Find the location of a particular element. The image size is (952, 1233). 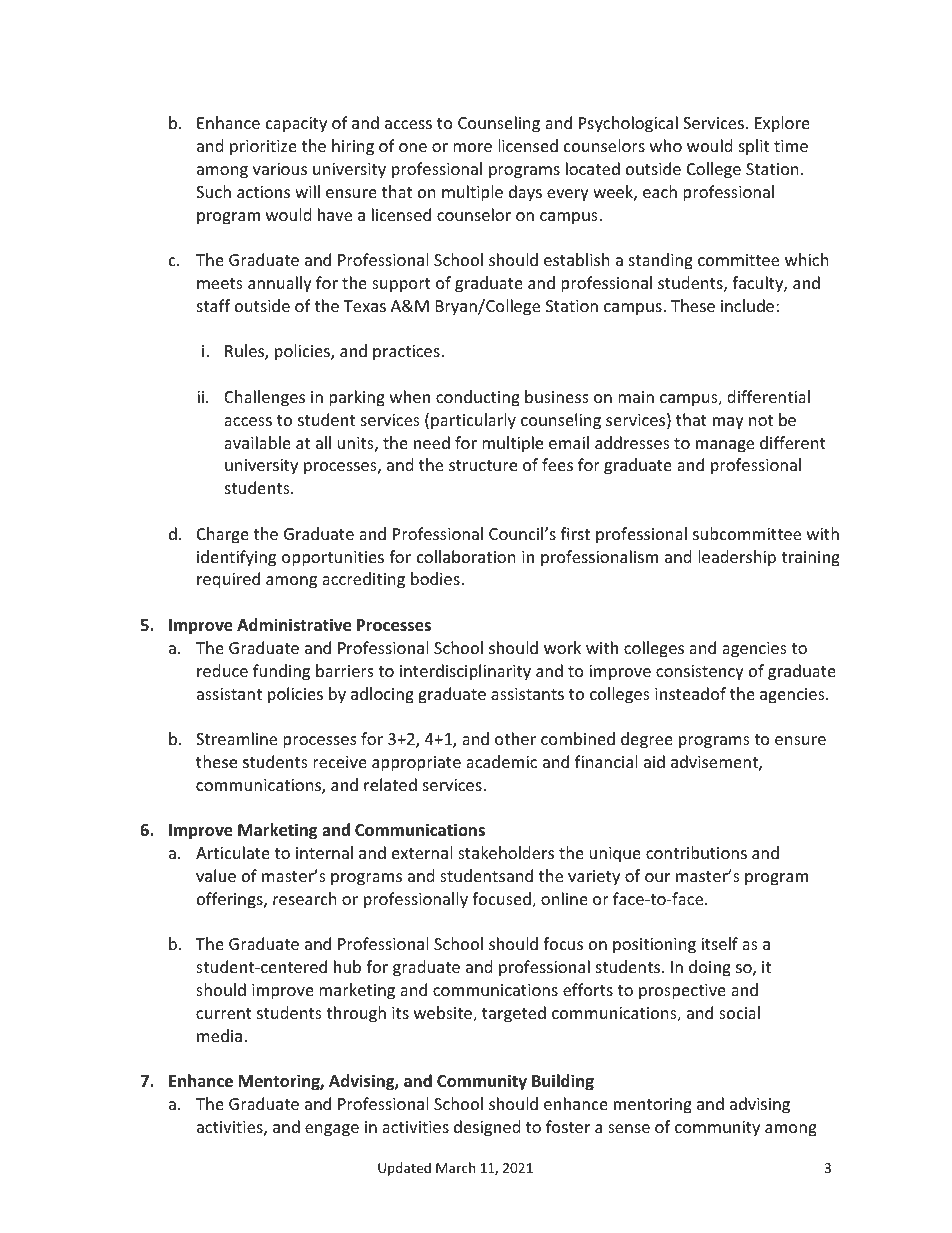

contributions is located at coordinates (696, 852).
